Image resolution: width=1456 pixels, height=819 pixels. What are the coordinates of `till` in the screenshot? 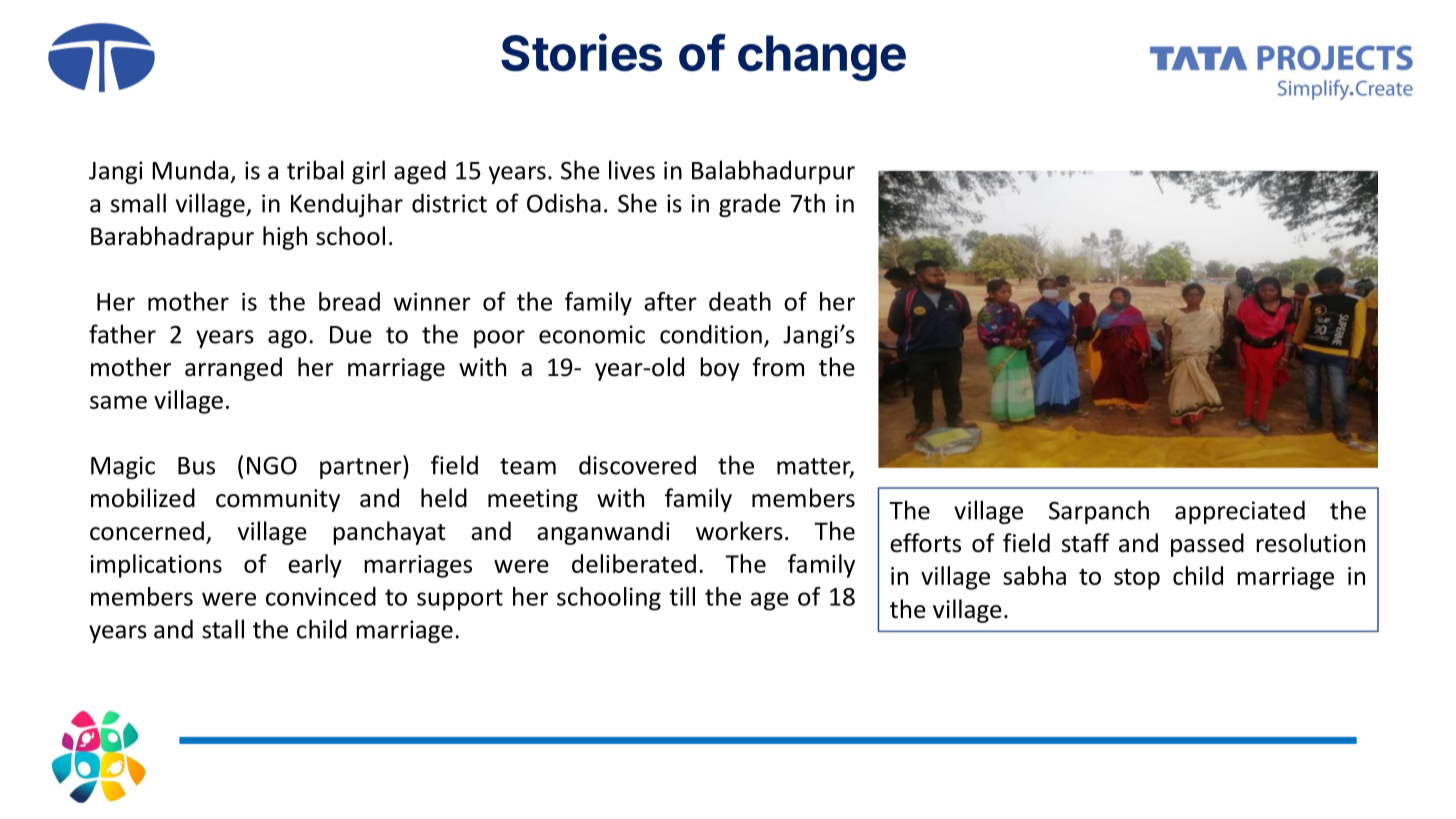 It's located at (682, 596).
